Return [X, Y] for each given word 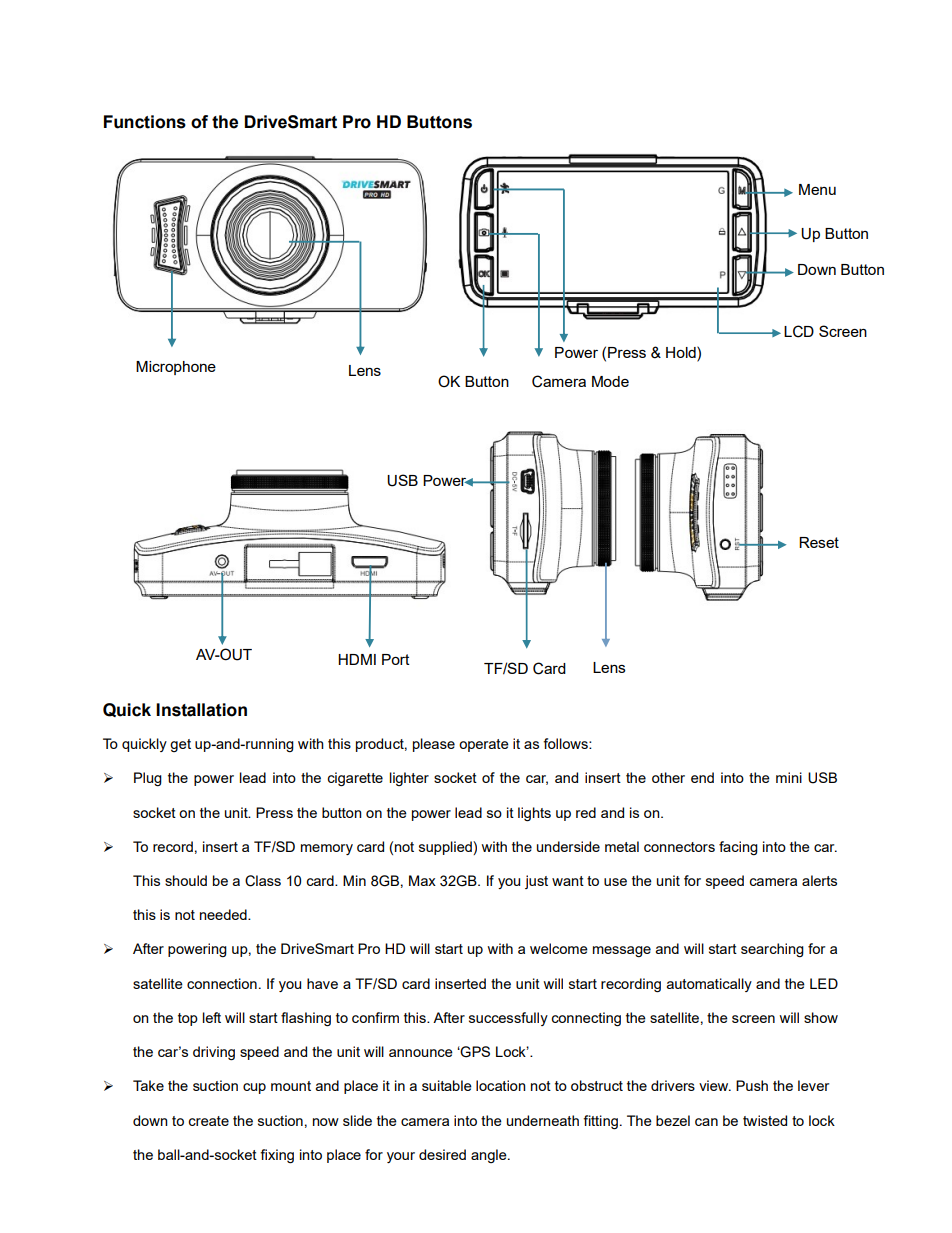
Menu [817, 189]
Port [396, 659]
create [208, 1121]
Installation [201, 710]
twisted [765, 1120]
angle [490, 1156]
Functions [145, 122]
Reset [819, 542]
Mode [610, 381]
